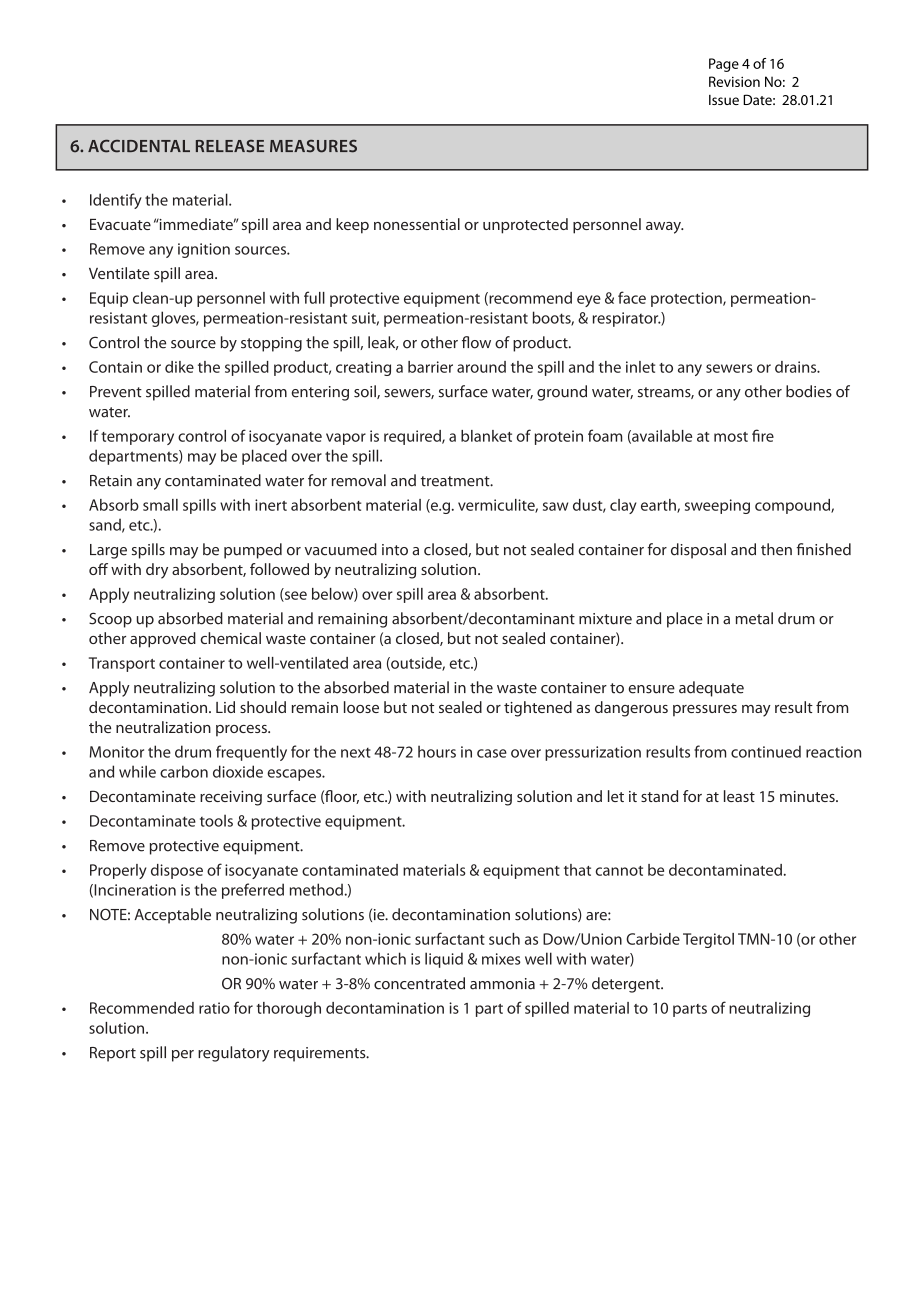 The width and height of the screenshot is (924, 1297). Describe the element at coordinates (179, 367) in the screenshot. I see `dike` at that location.
